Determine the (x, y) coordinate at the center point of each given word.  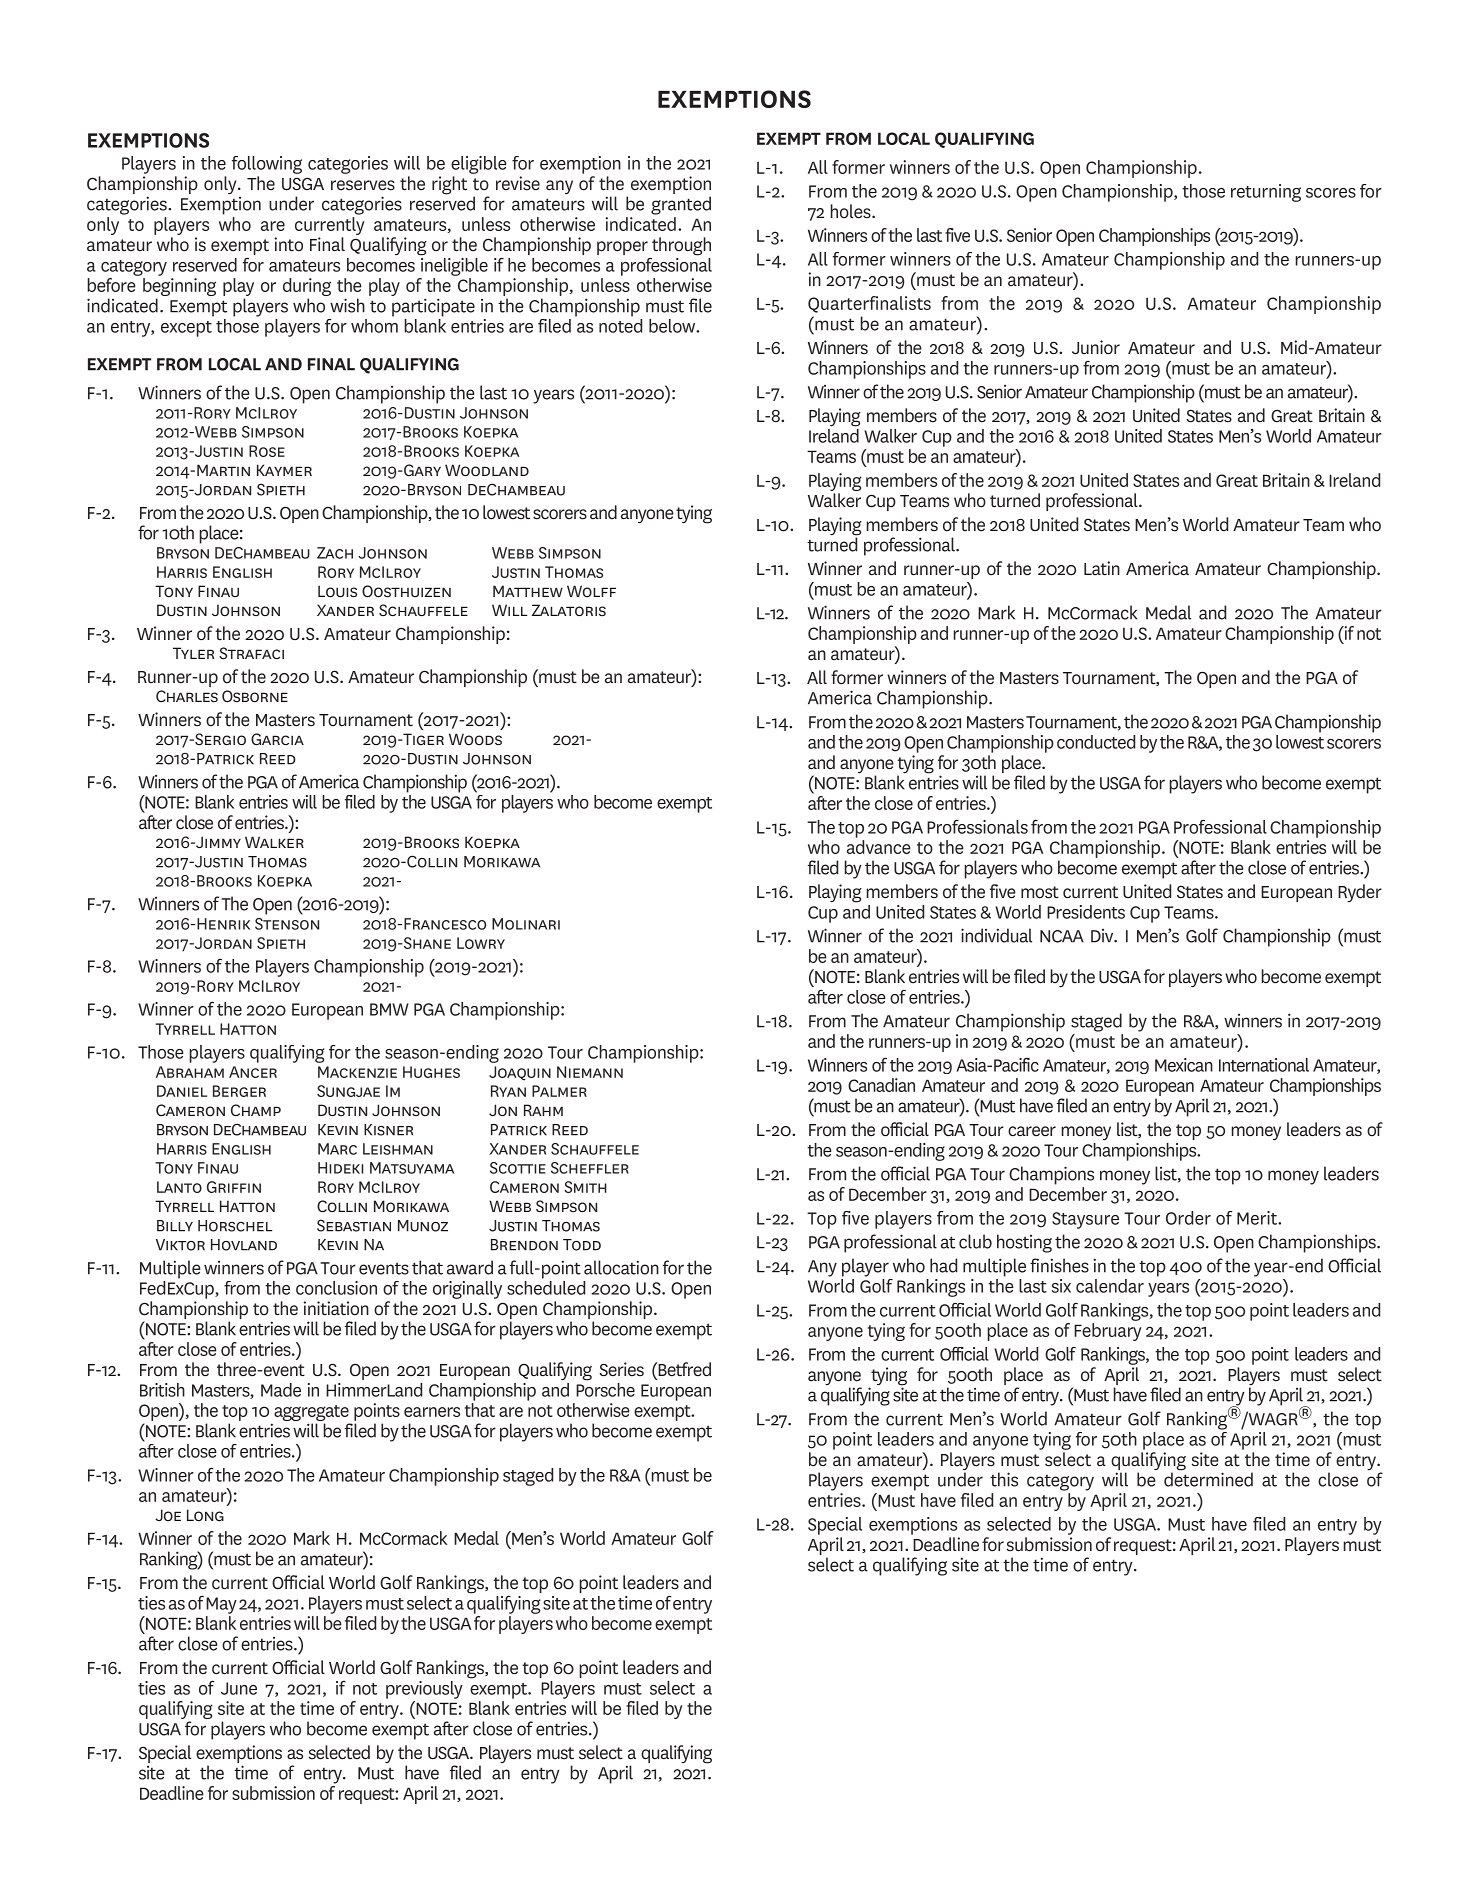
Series (621, 1369)
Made (281, 1390)
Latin (1102, 568)
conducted (1096, 742)
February (1108, 1332)
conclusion (336, 1288)
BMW (389, 1009)
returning (1266, 193)
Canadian (881, 1085)
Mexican (1184, 1065)
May (221, 1605)
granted (681, 205)
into (288, 244)
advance (879, 847)
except (186, 329)
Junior (1096, 347)
